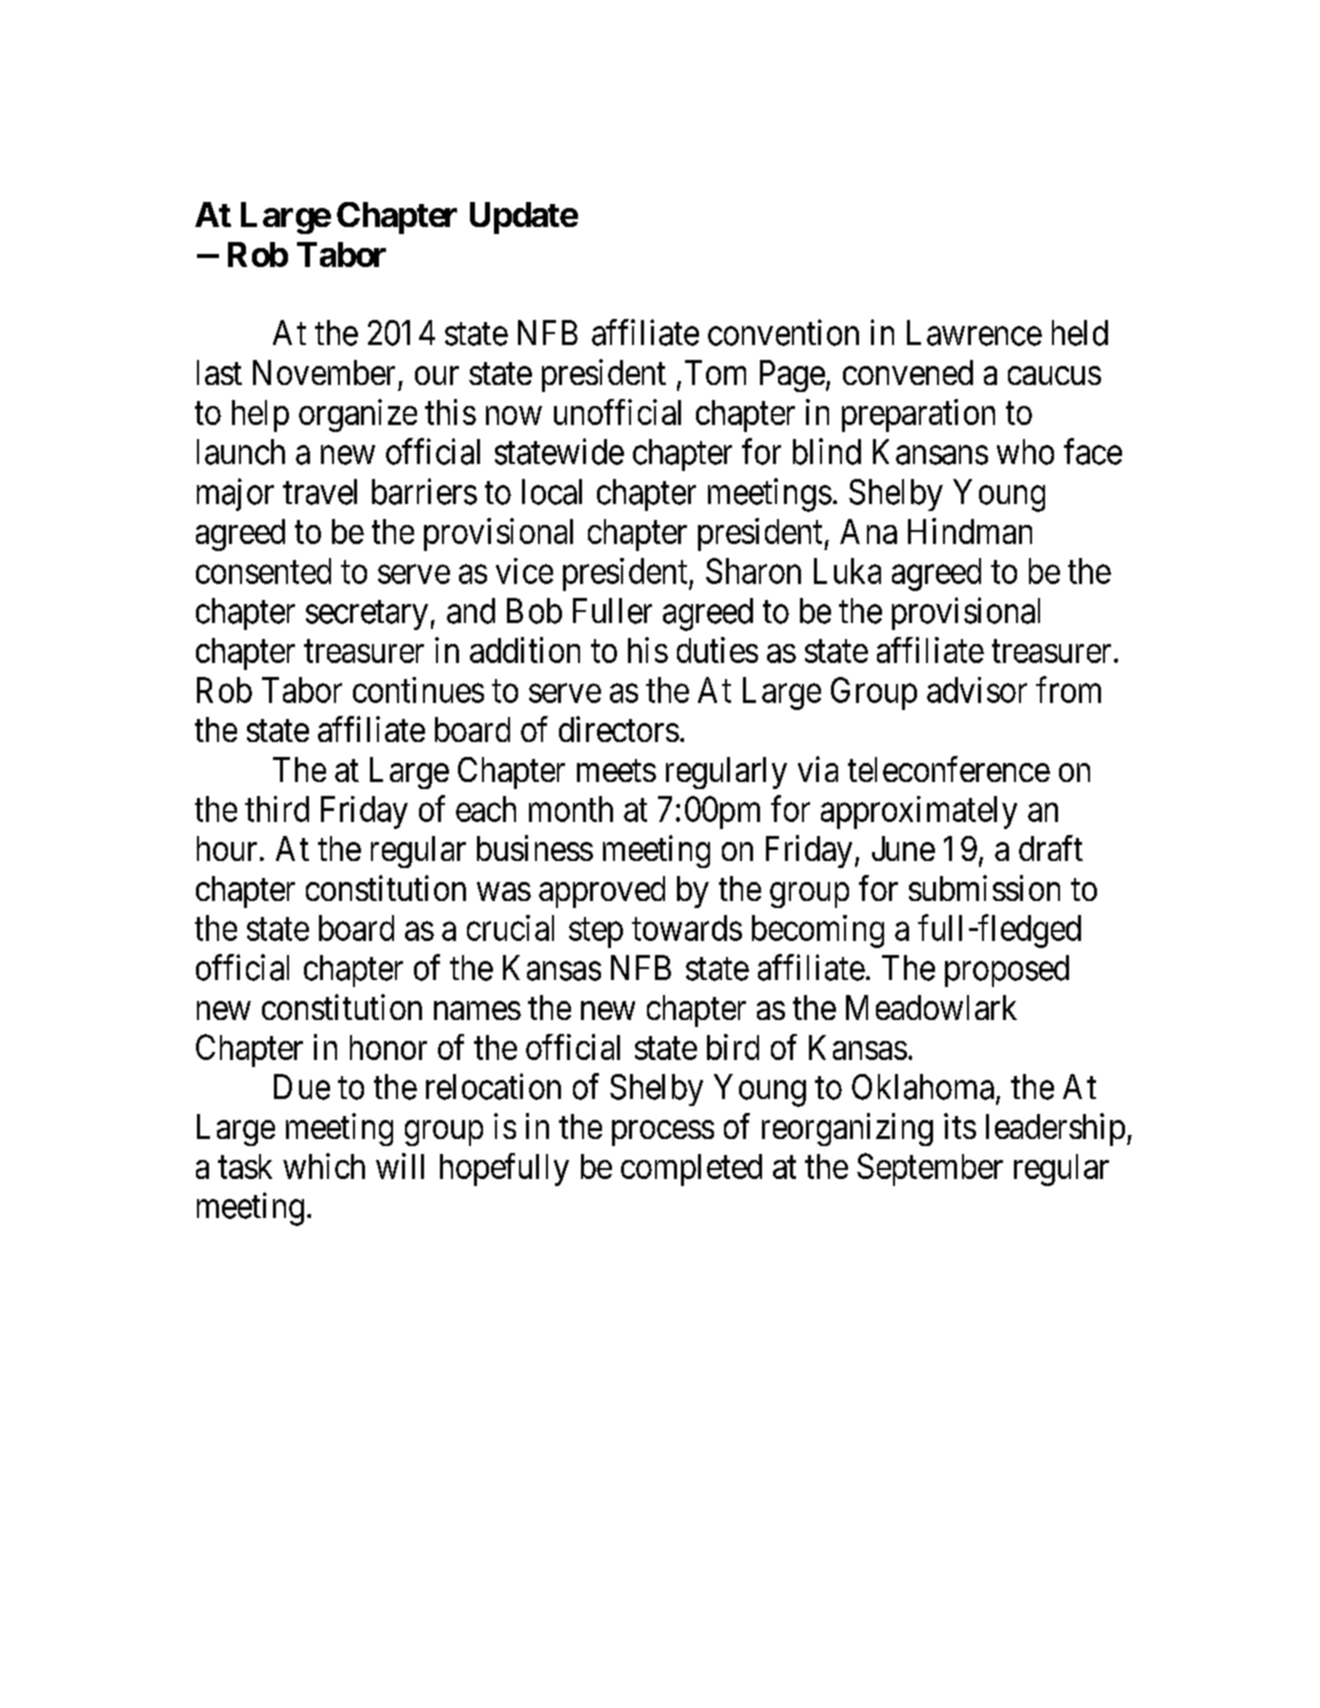  I want to click on November, so click(324, 372).
